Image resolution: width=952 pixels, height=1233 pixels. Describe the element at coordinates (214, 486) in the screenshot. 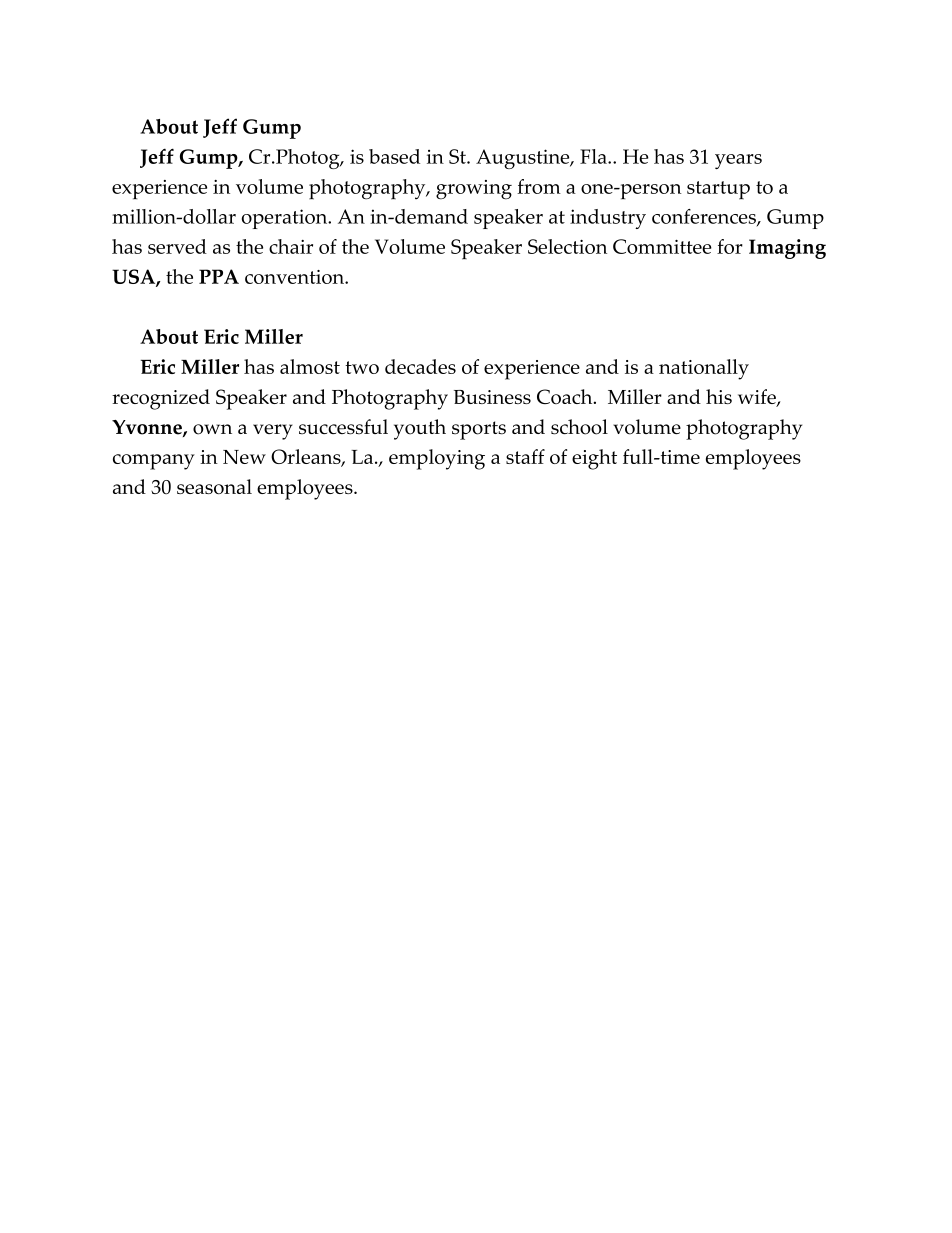

I see `seasonal` at that location.
